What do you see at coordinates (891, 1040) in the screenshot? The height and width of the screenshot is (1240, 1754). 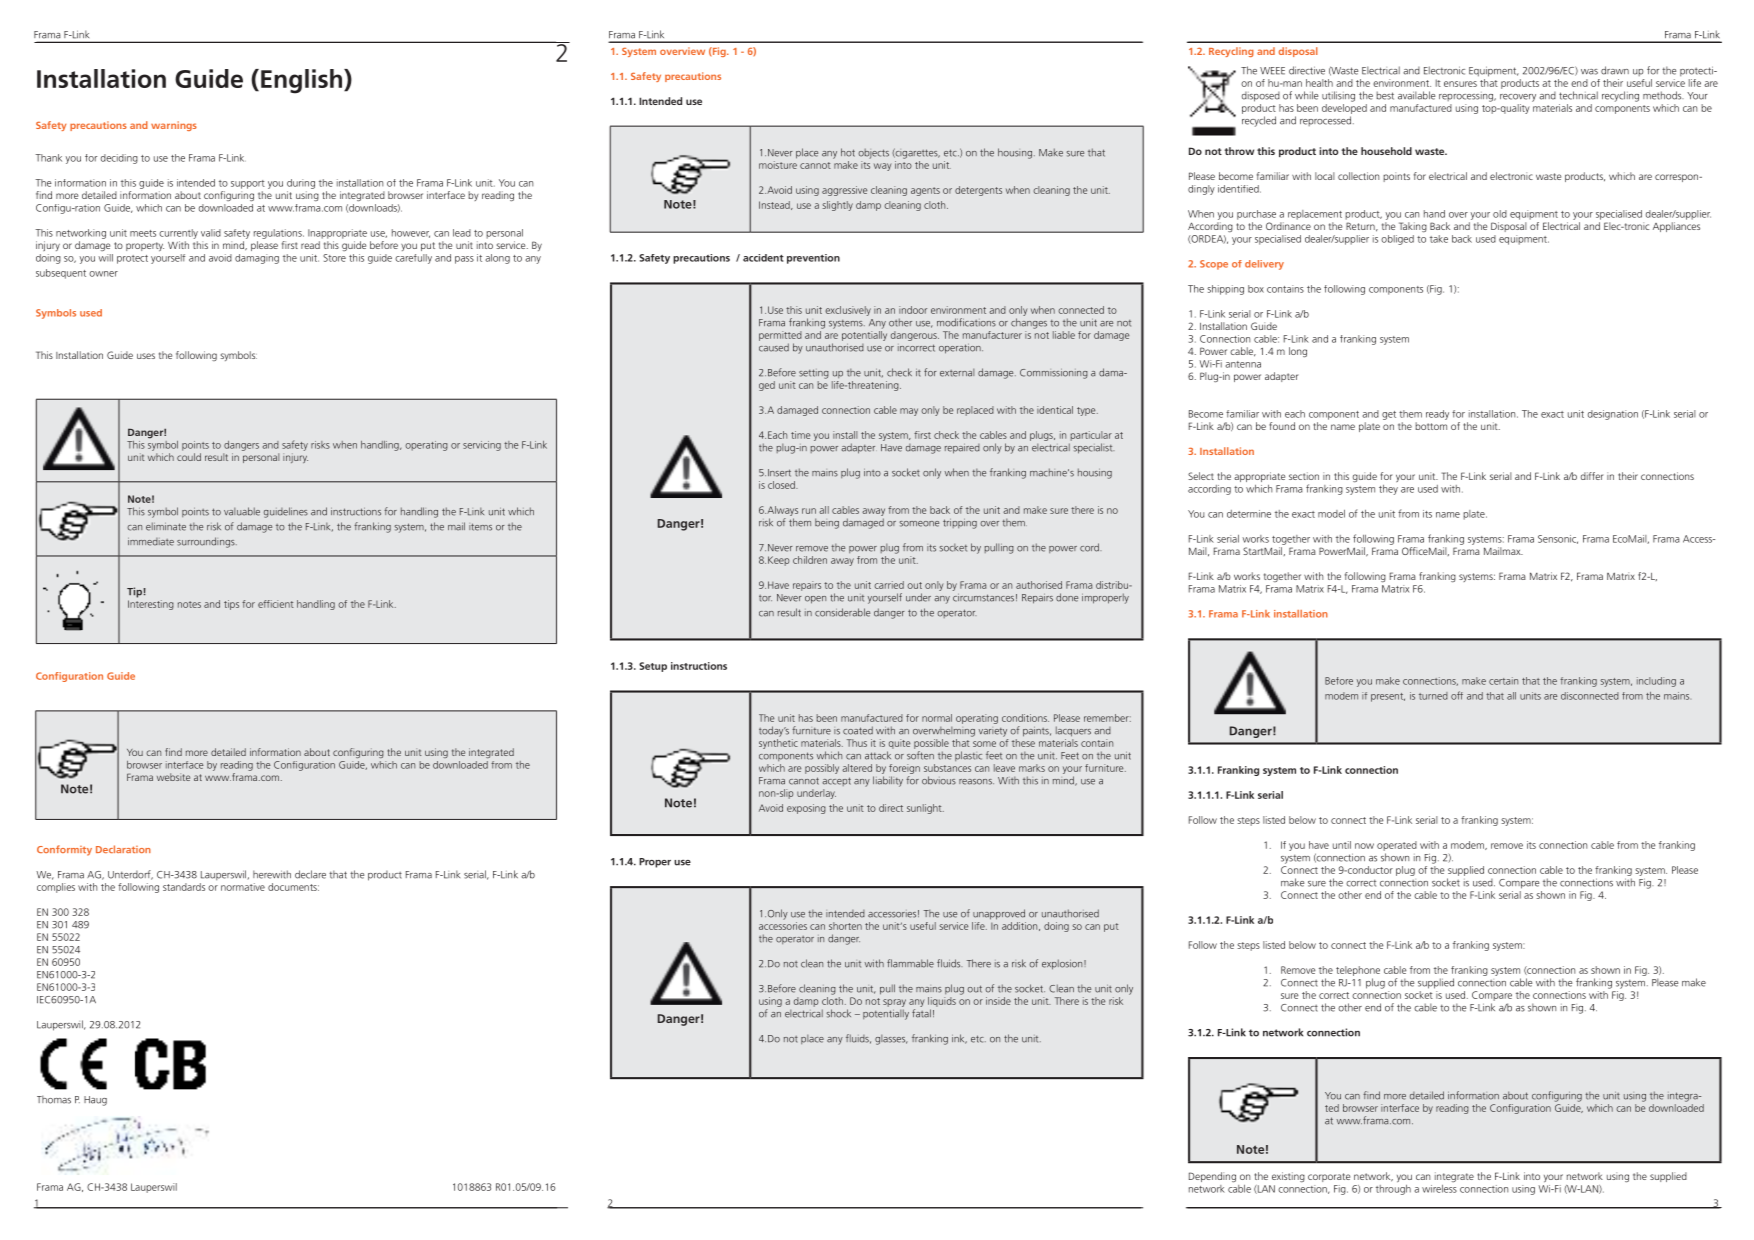 I see `glasses` at bounding box center [891, 1040].
